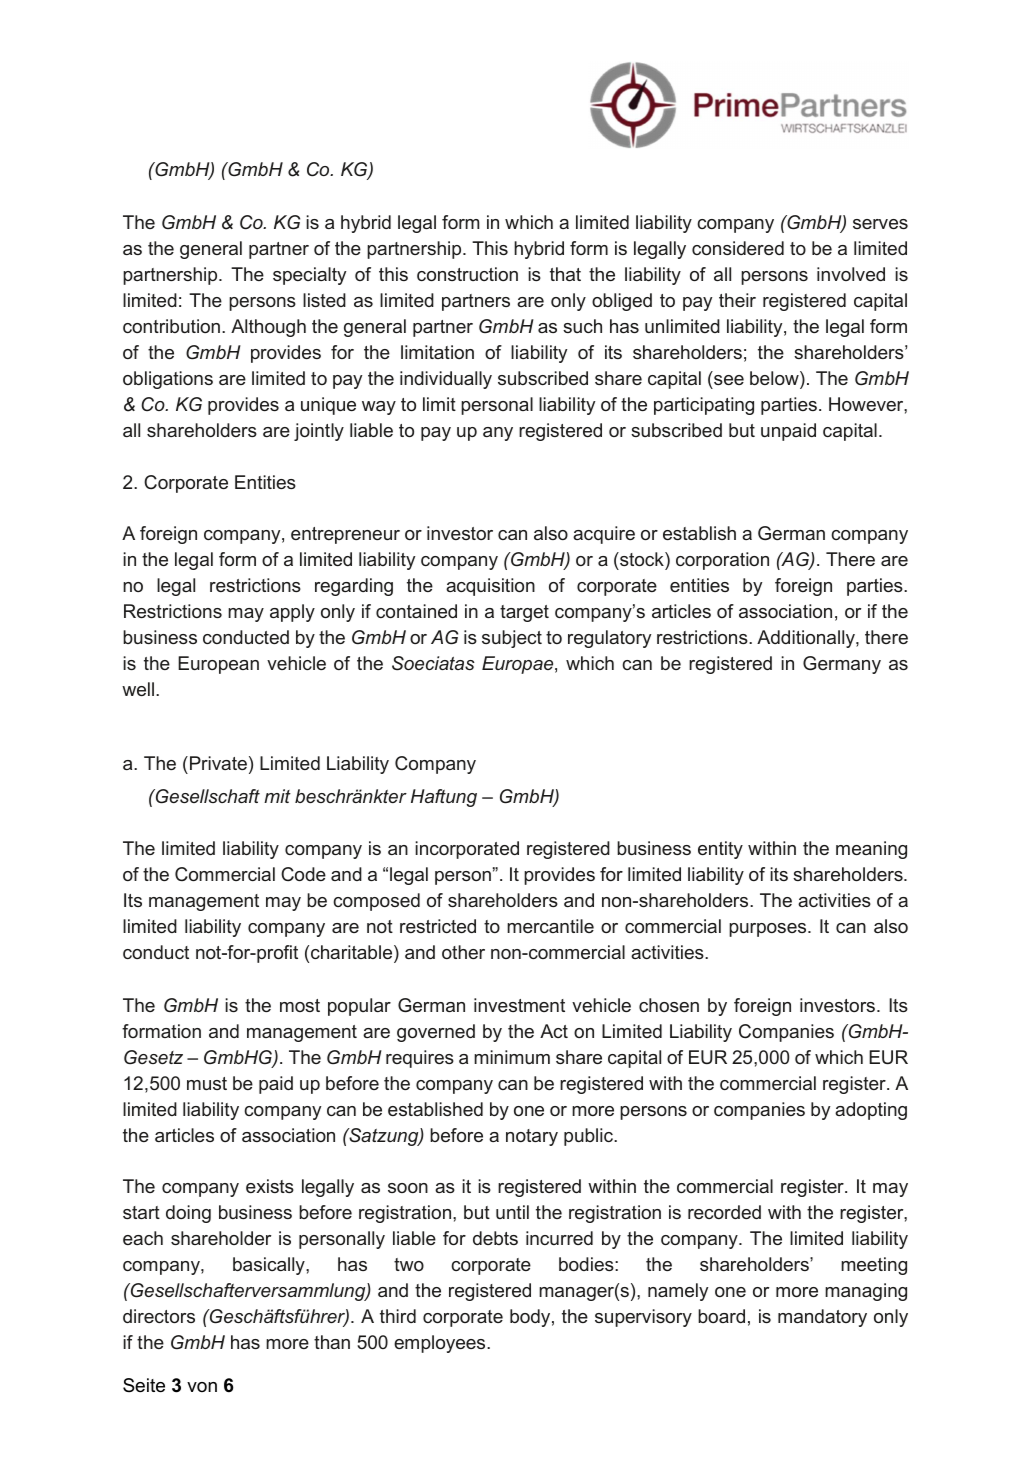 The width and height of the screenshot is (1031, 1458). What do you see at coordinates (738, 248) in the screenshot?
I see `considered` at bounding box center [738, 248].
